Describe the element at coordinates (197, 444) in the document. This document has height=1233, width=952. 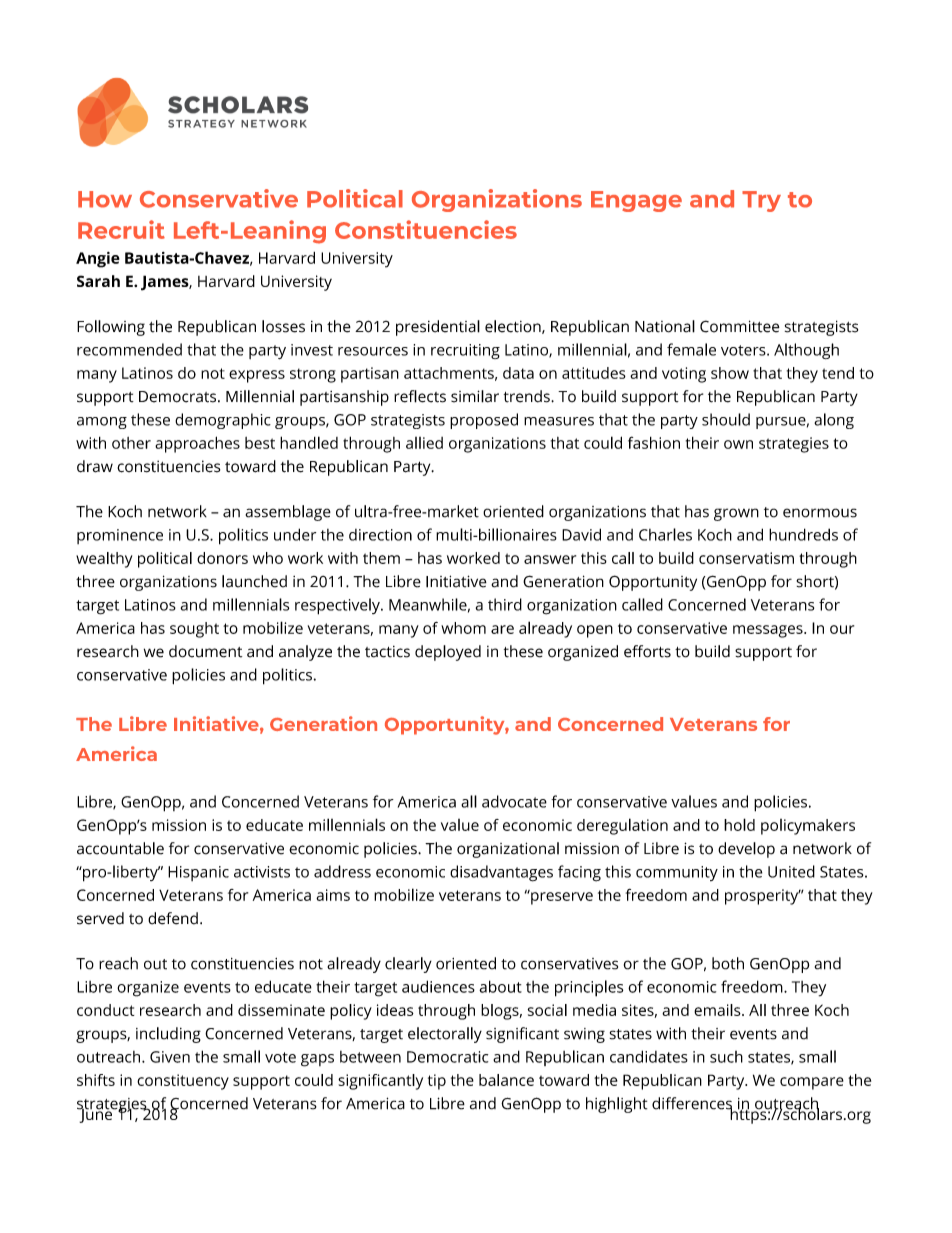
I see `approaches` at that location.
